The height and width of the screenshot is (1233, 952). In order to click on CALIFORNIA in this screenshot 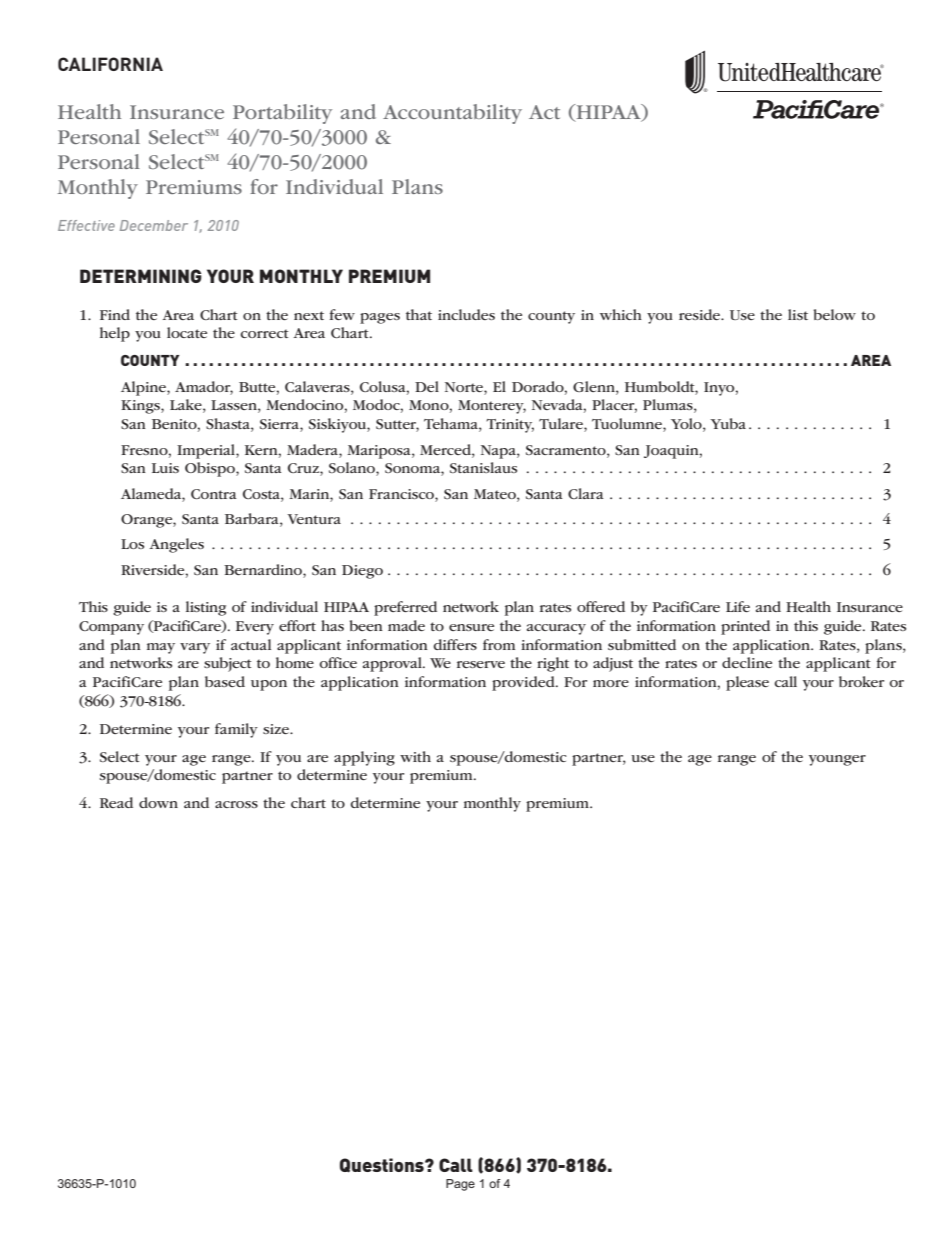, I will do `click(110, 64)`.
